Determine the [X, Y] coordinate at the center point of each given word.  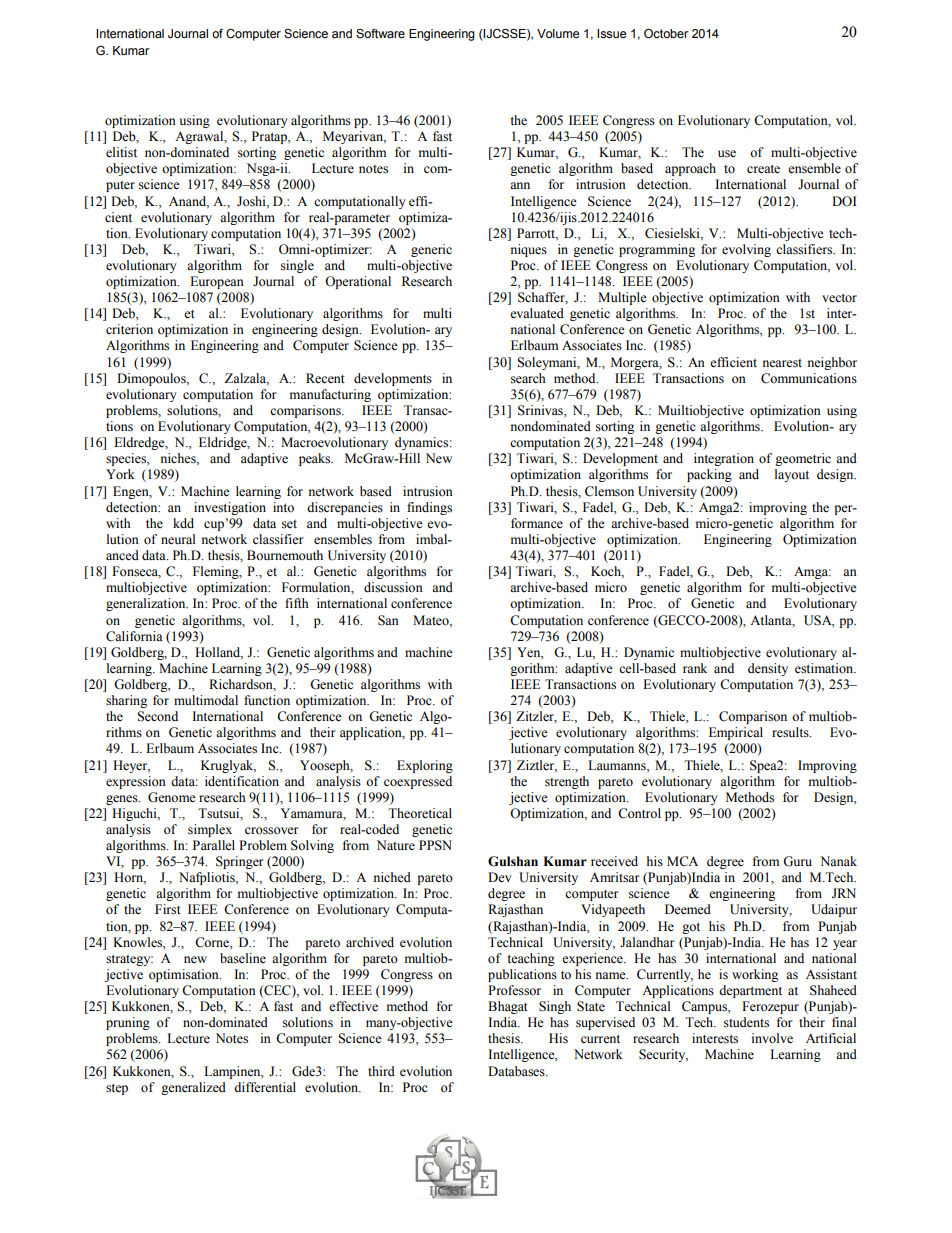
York [120, 474]
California [134, 636]
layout [792, 475]
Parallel [214, 845]
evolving [746, 250]
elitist [121, 152]
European [217, 282]
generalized [193, 1088]
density [768, 669]
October [666, 34]
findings [429, 508]
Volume [558, 34]
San [388, 620]
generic [431, 250]
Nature [396, 845]
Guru [797, 861]
